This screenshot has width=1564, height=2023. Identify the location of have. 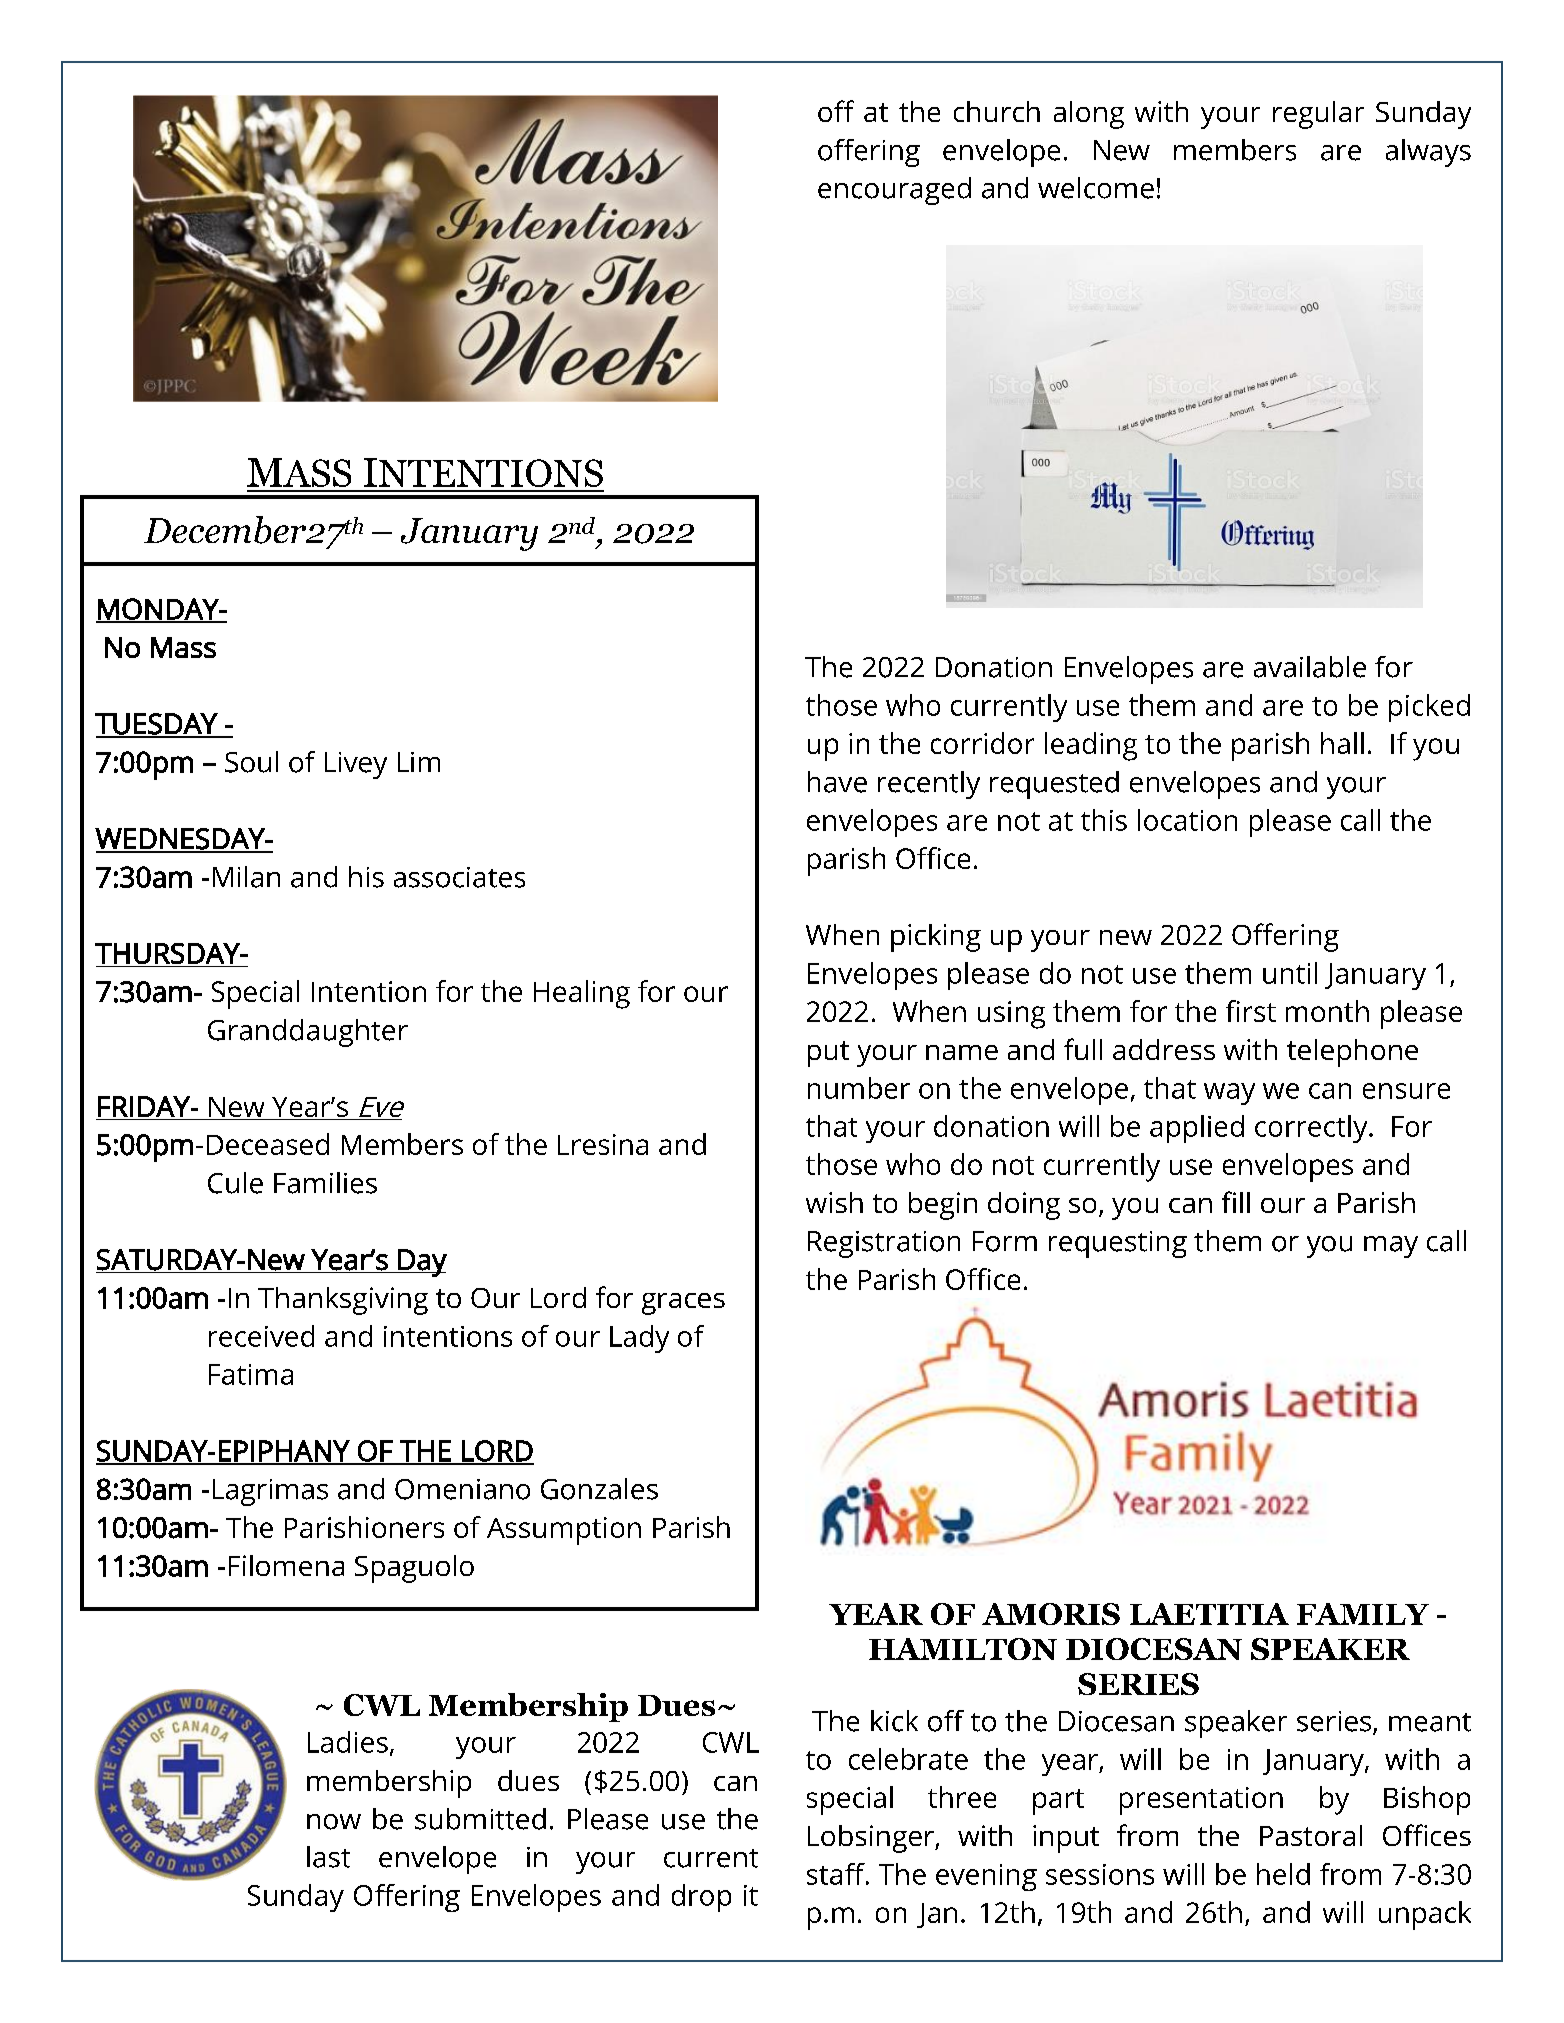
(837, 782).
